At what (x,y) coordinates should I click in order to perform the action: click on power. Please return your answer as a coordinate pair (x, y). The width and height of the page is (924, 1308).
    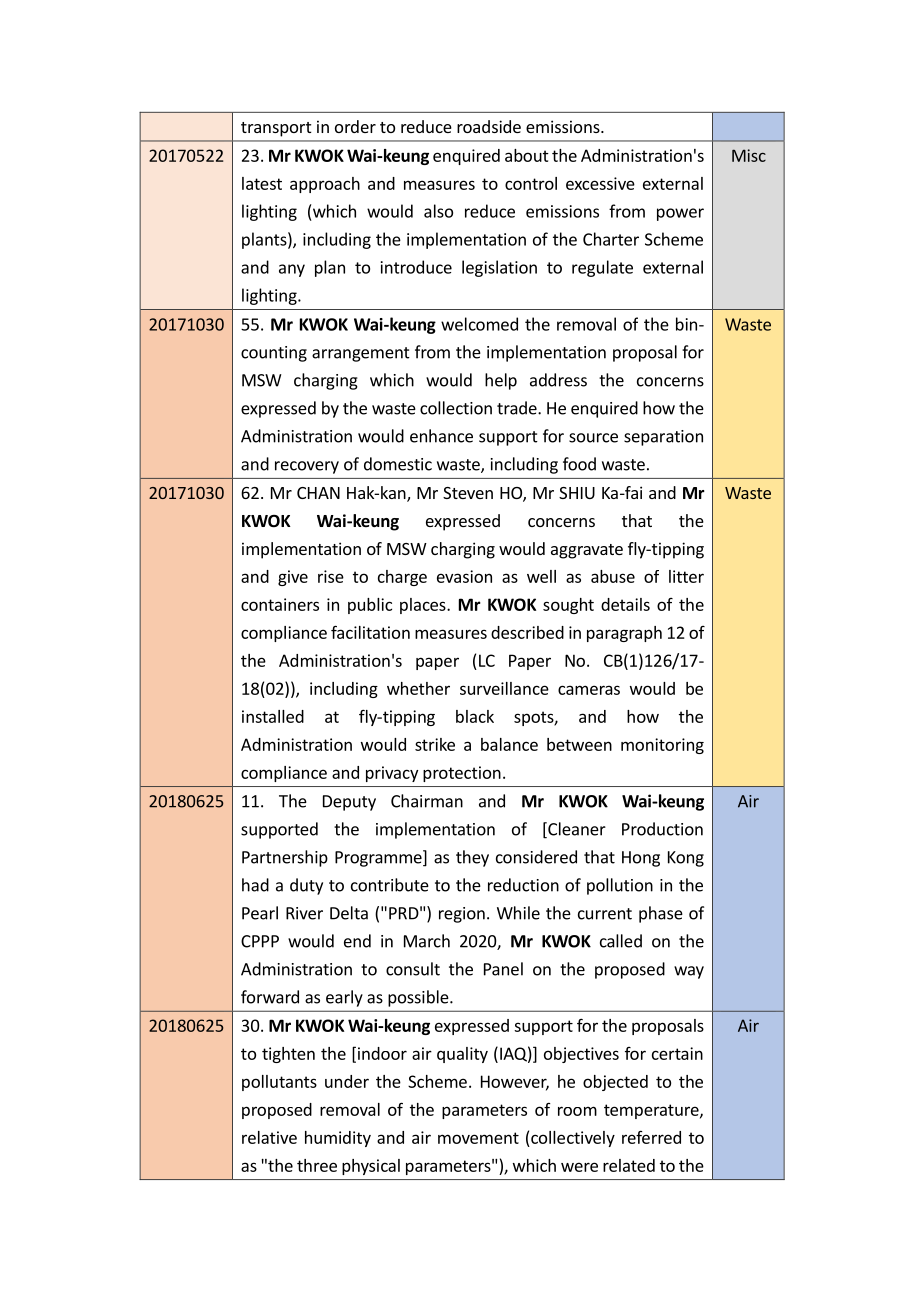
    Looking at the image, I should click on (680, 214).
